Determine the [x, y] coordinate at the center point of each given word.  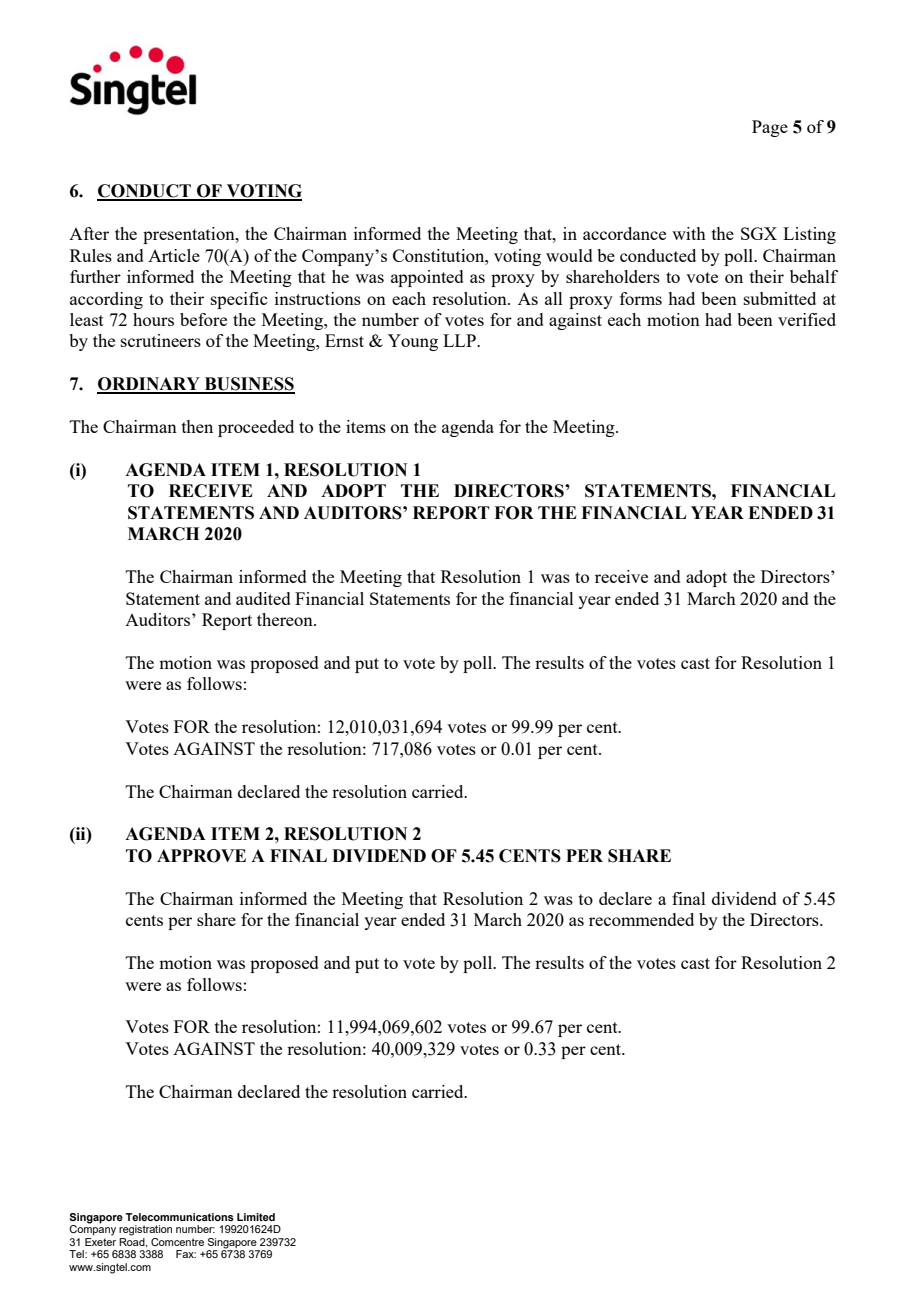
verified [807, 319]
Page [770, 128]
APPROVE [201, 856]
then [197, 426]
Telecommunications [180, 1217]
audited [263, 598]
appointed [427, 278]
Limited [256, 1217]
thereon [286, 619]
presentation [190, 235]
